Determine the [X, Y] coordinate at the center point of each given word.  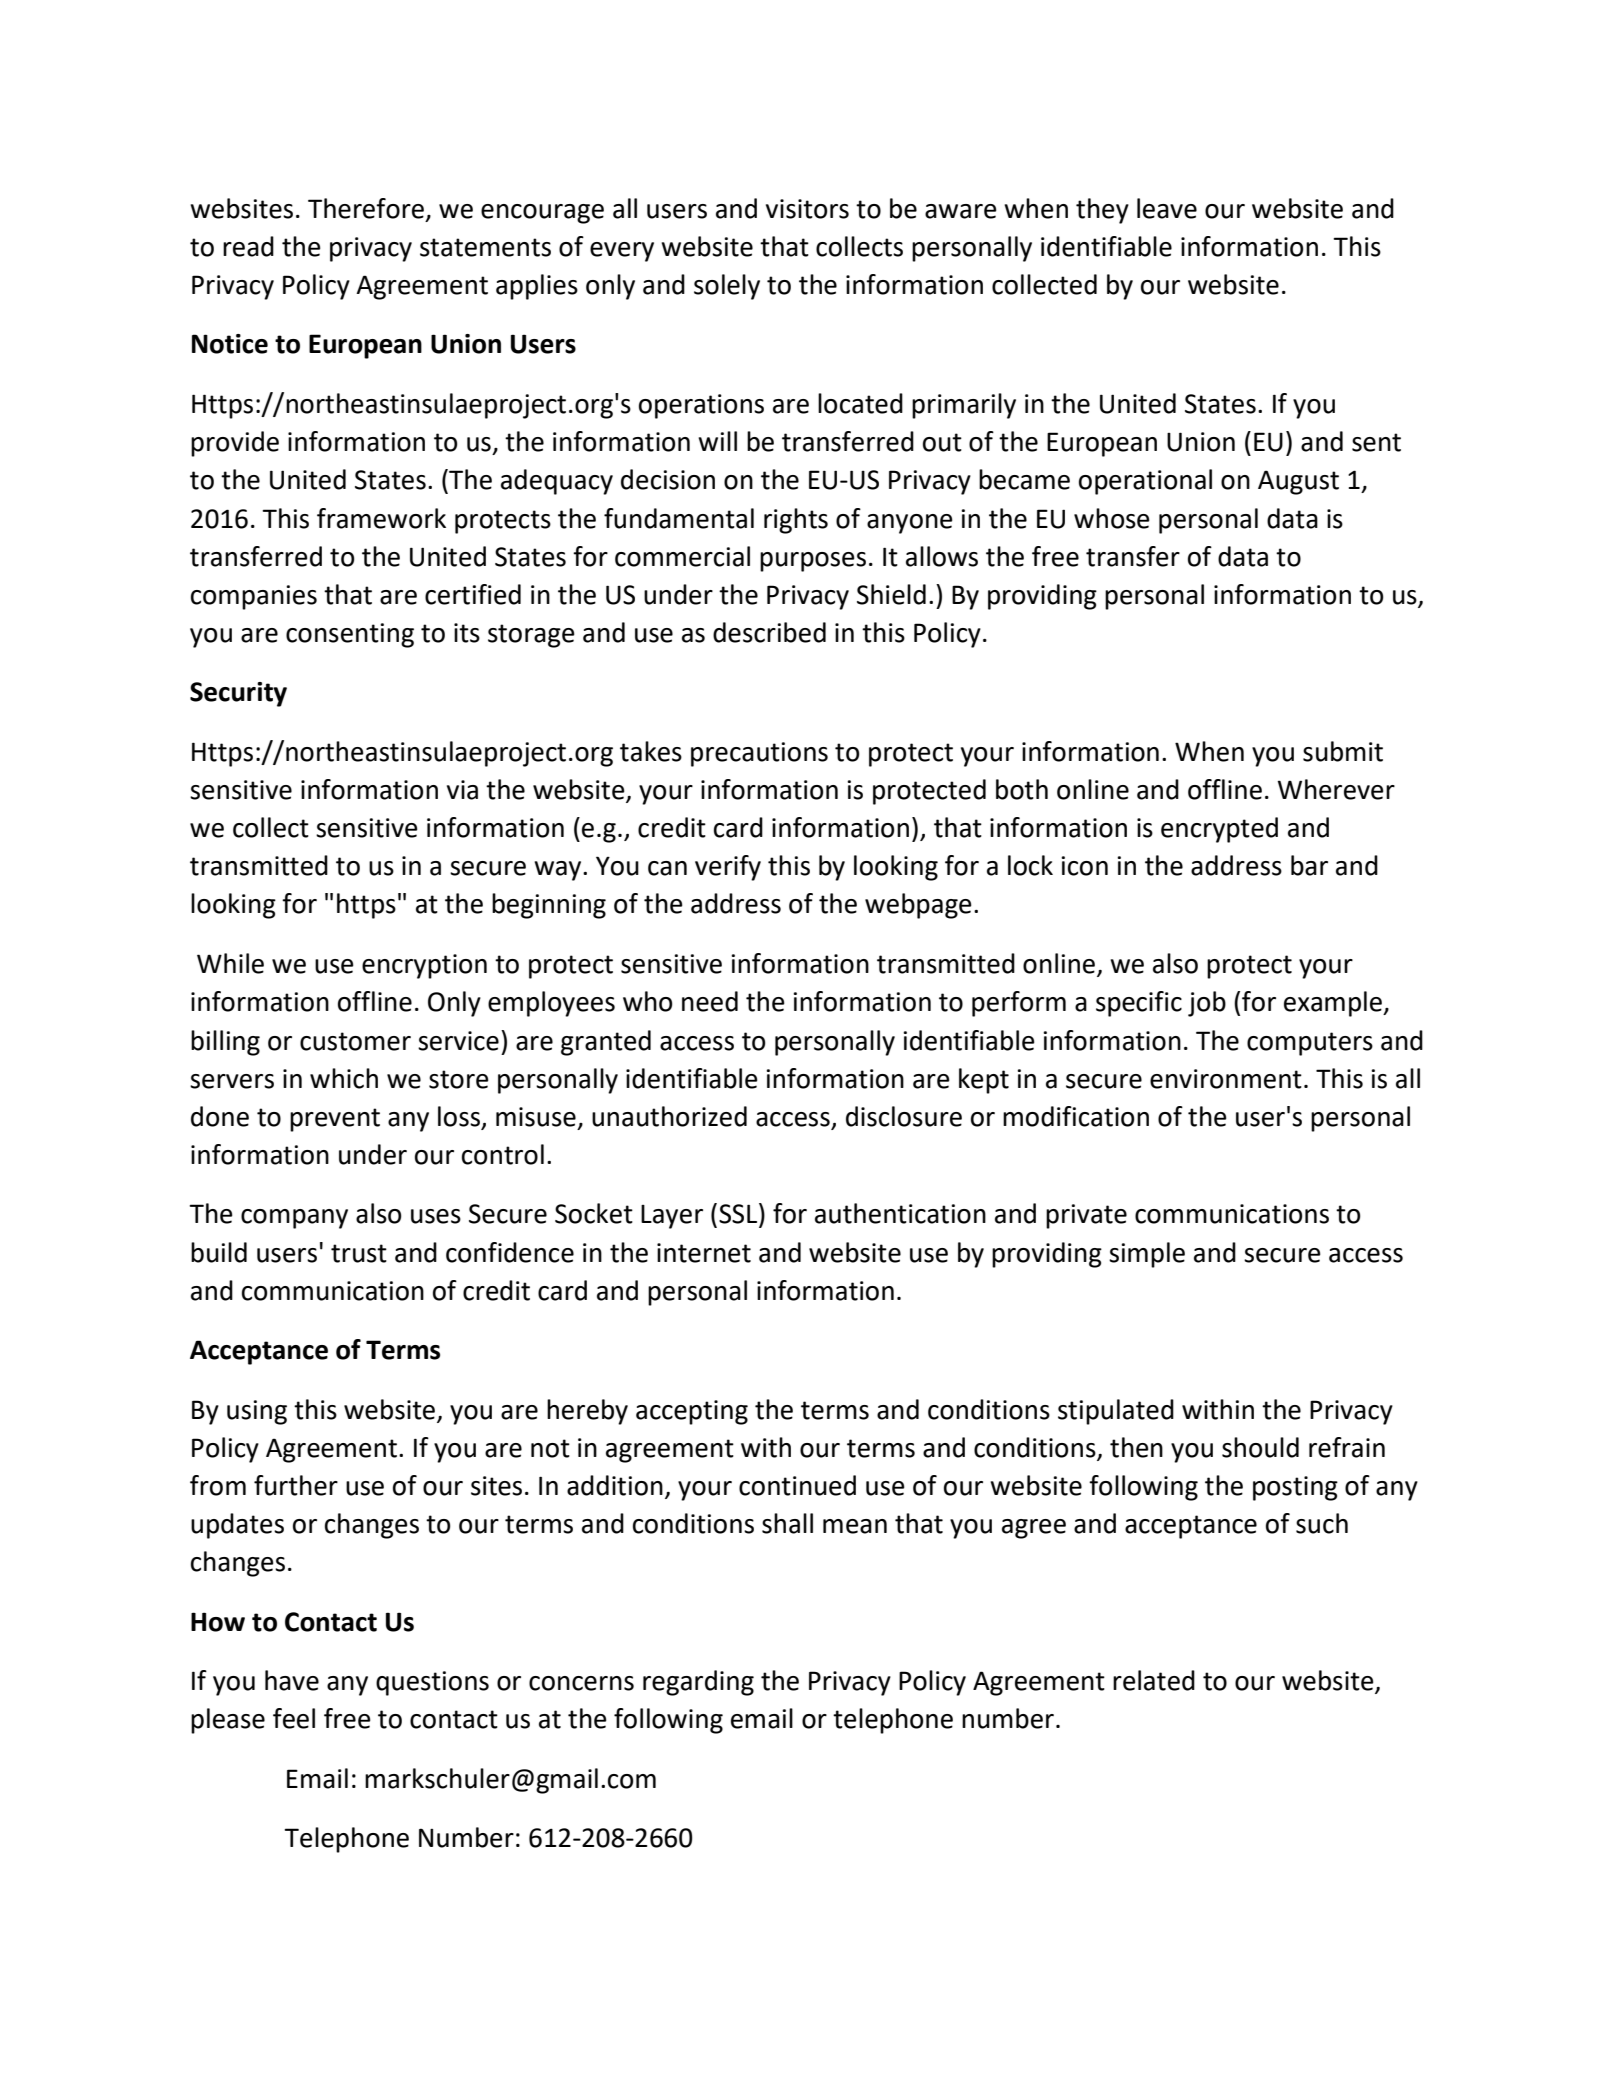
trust [359, 1253]
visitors [807, 209]
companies [254, 597]
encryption [424, 966]
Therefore [366, 208]
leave [1167, 208]
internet [704, 1253]
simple [1147, 1255]
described [769, 632]
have [292, 1680]
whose [1112, 518]
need [710, 1001]
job [1207, 1004]
